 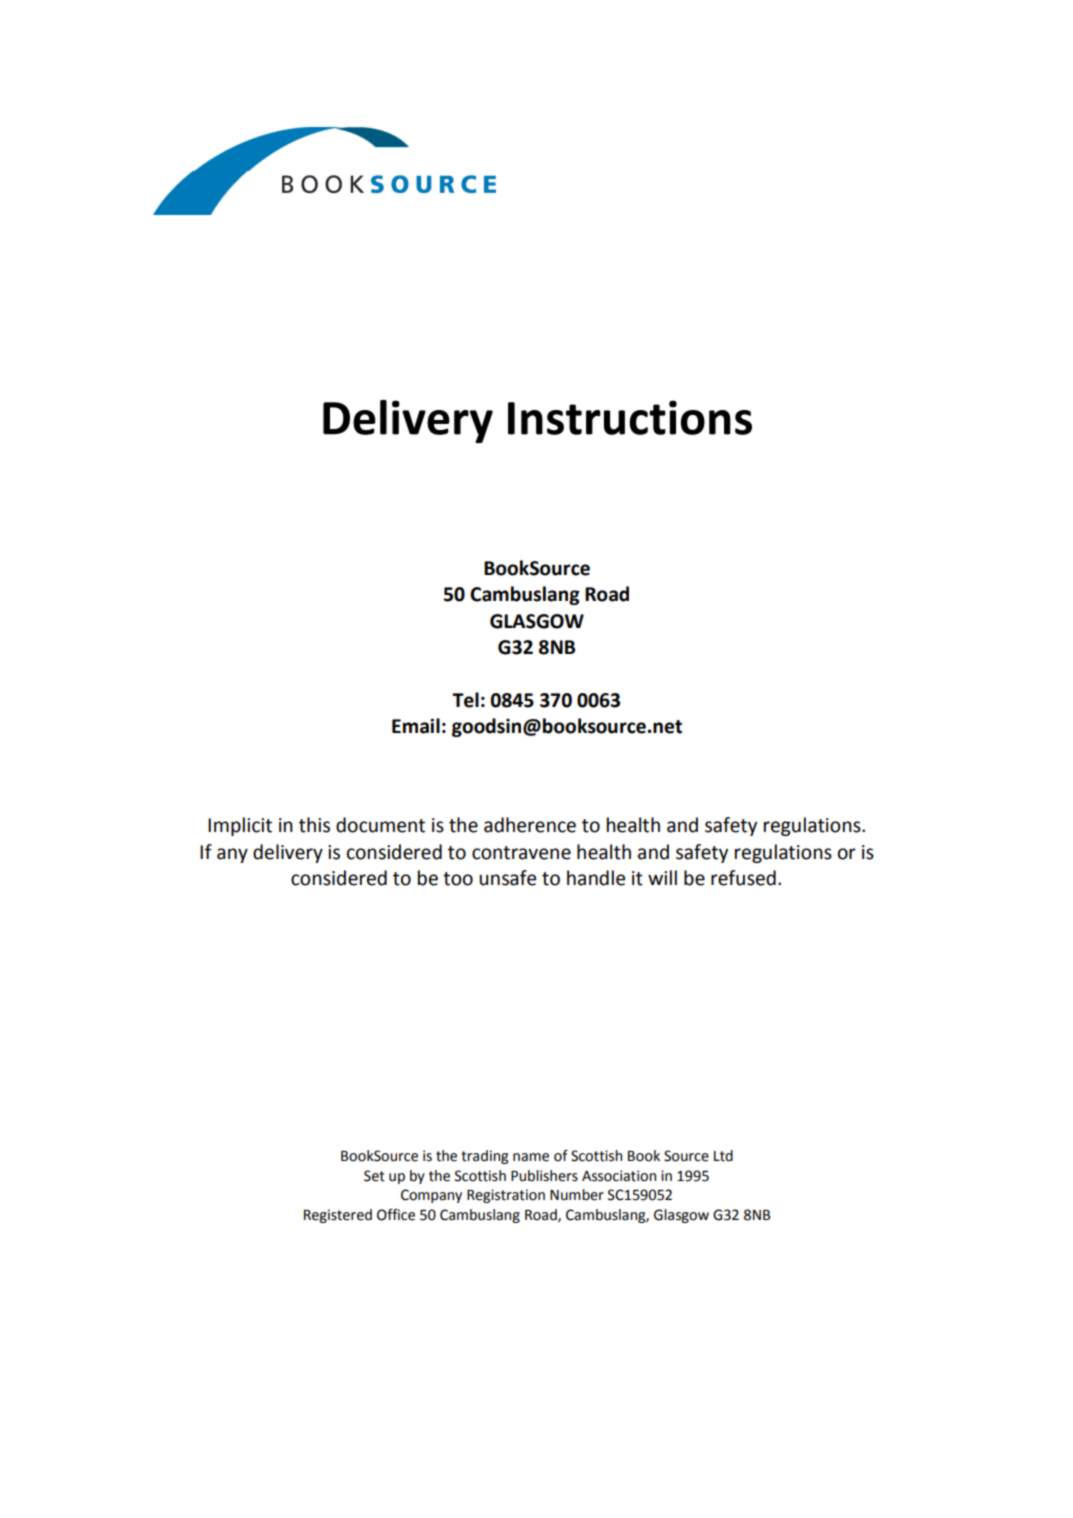 I want to click on Registration, so click(x=506, y=1196).
